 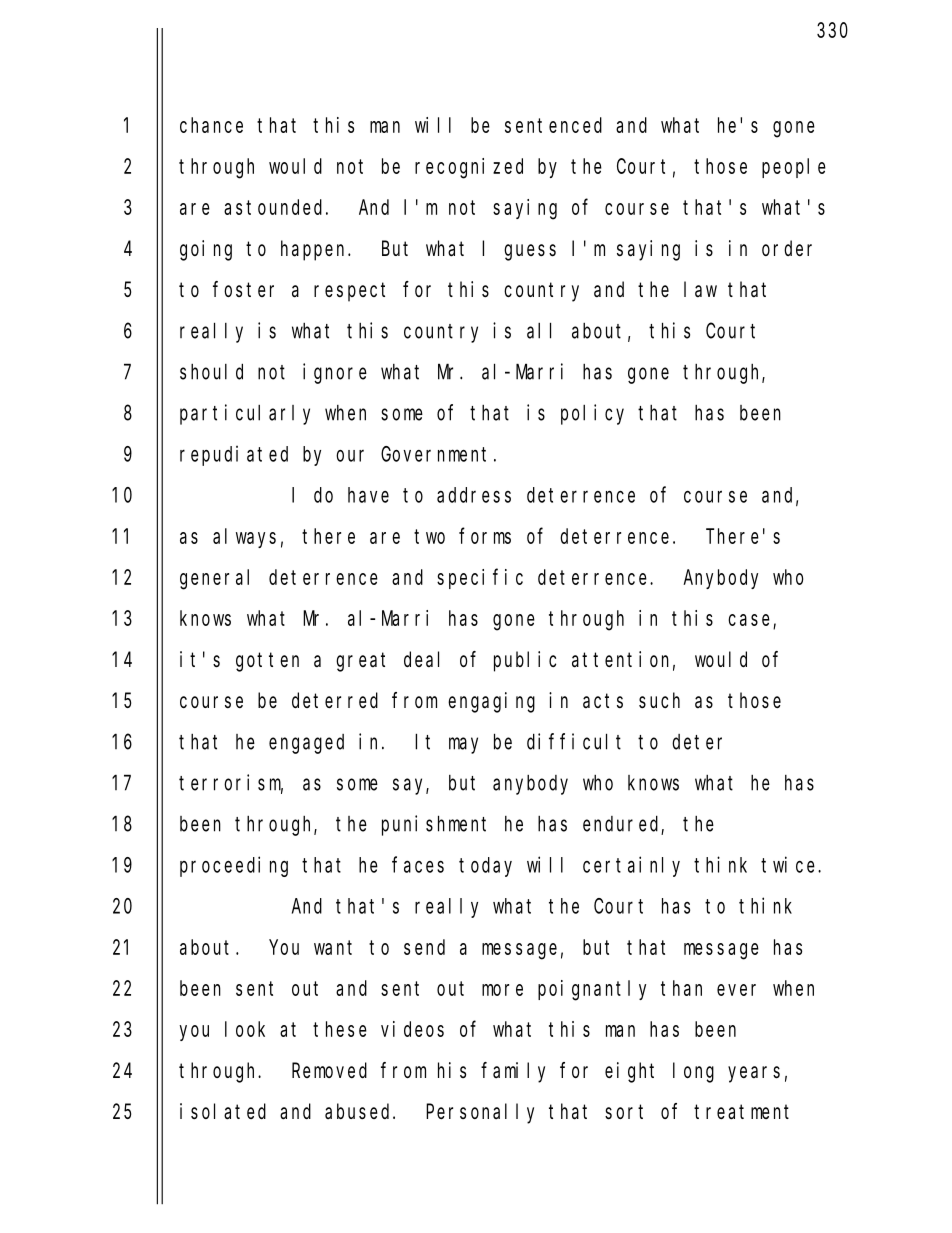 I want to click on gotten, so click(x=267, y=662).
